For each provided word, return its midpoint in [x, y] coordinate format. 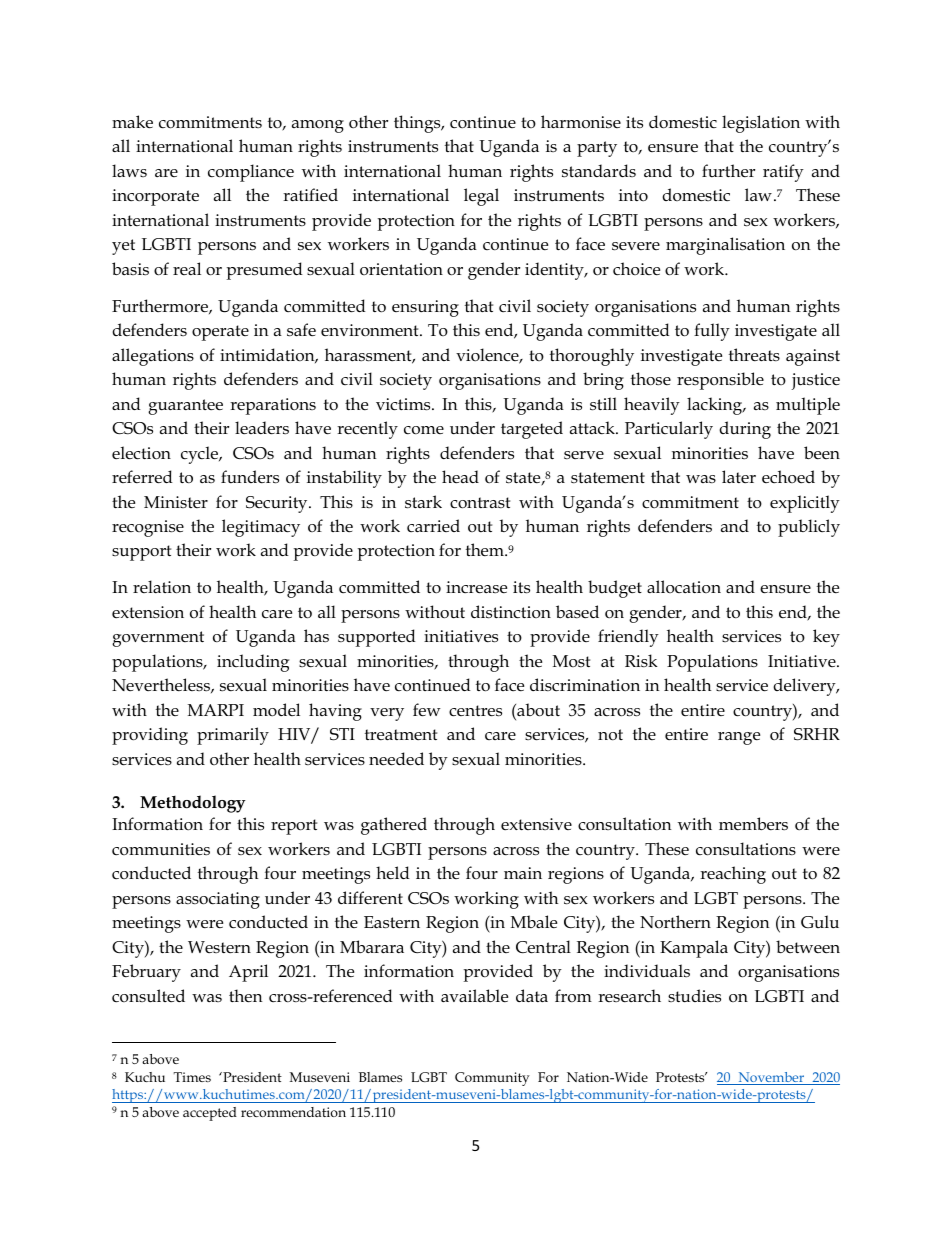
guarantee [185, 407]
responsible [720, 381]
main [523, 873]
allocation [684, 586]
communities [161, 849]
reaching [733, 875]
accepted [210, 1114]
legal [481, 197]
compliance [251, 173]
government [158, 639]
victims [404, 404]
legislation [761, 124]
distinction [511, 612]
